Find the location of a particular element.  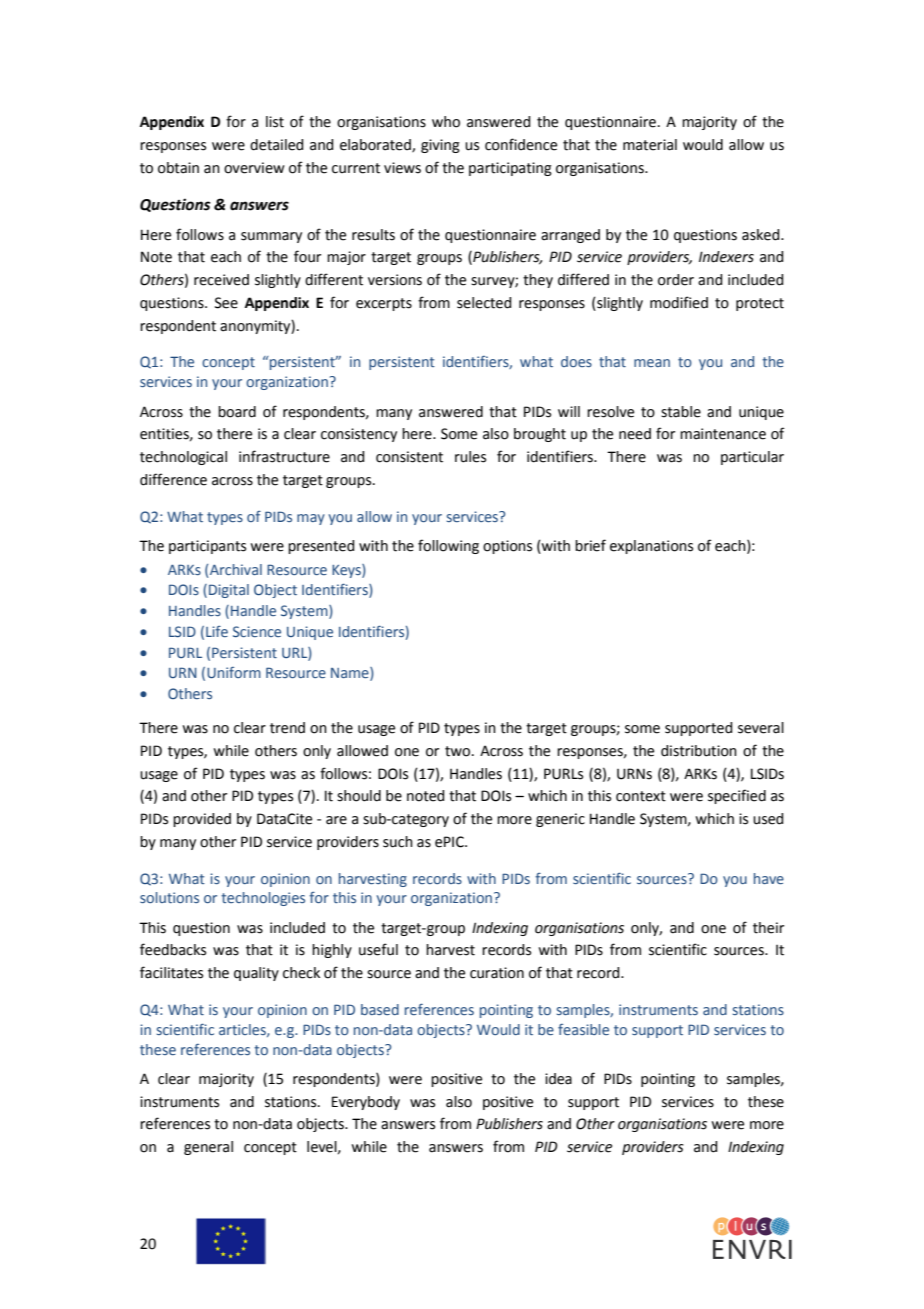

material is located at coordinates (650, 145).
